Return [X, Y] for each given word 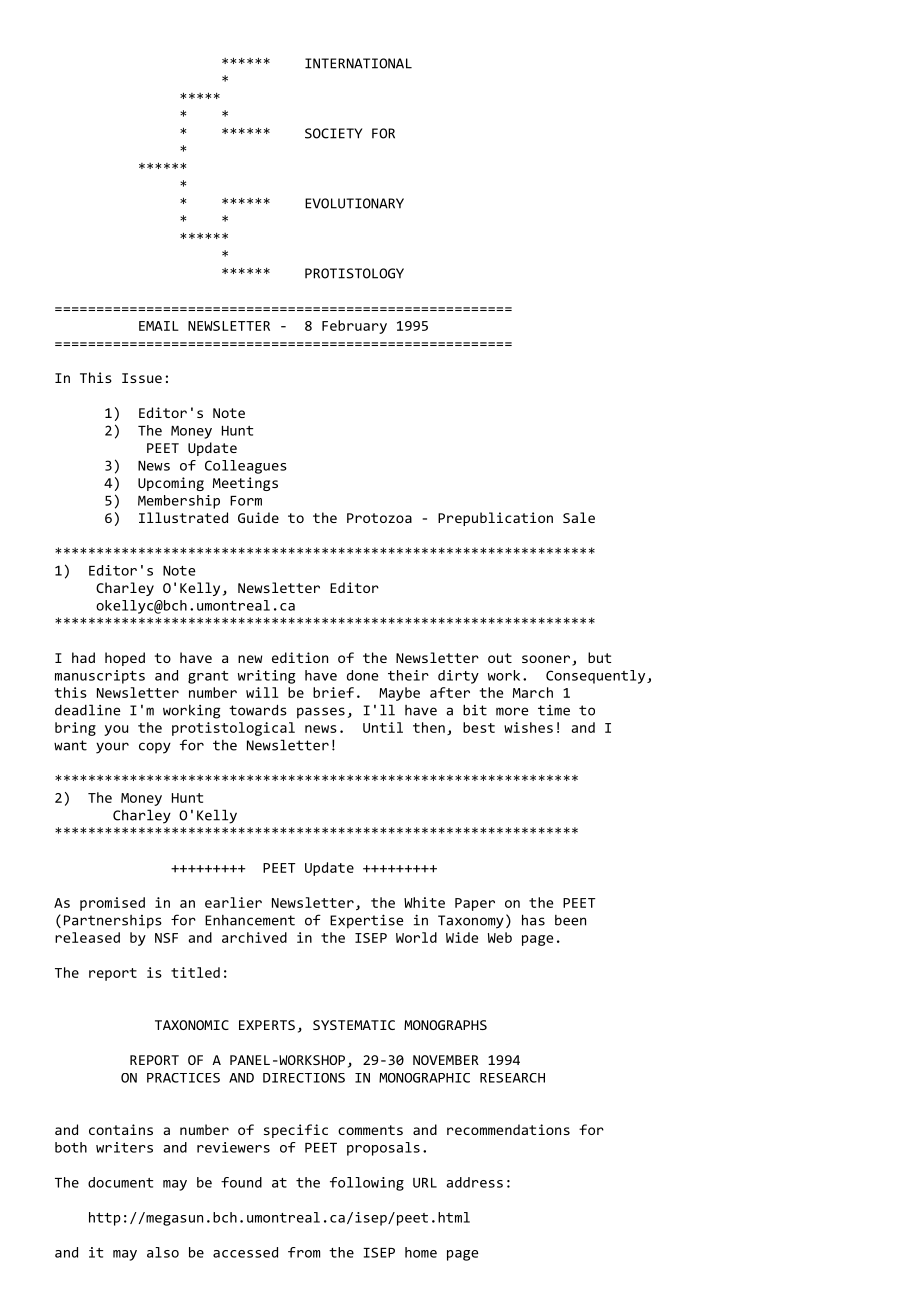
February [354, 327]
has [533, 920]
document [120, 1182]
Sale [579, 517]
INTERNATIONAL [358, 63]
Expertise [366, 921]
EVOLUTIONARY [354, 203]
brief [333, 692]
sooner [546, 659]
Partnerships [113, 922]
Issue [142, 378]
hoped [125, 659]
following [367, 1184]
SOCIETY [334, 133]
